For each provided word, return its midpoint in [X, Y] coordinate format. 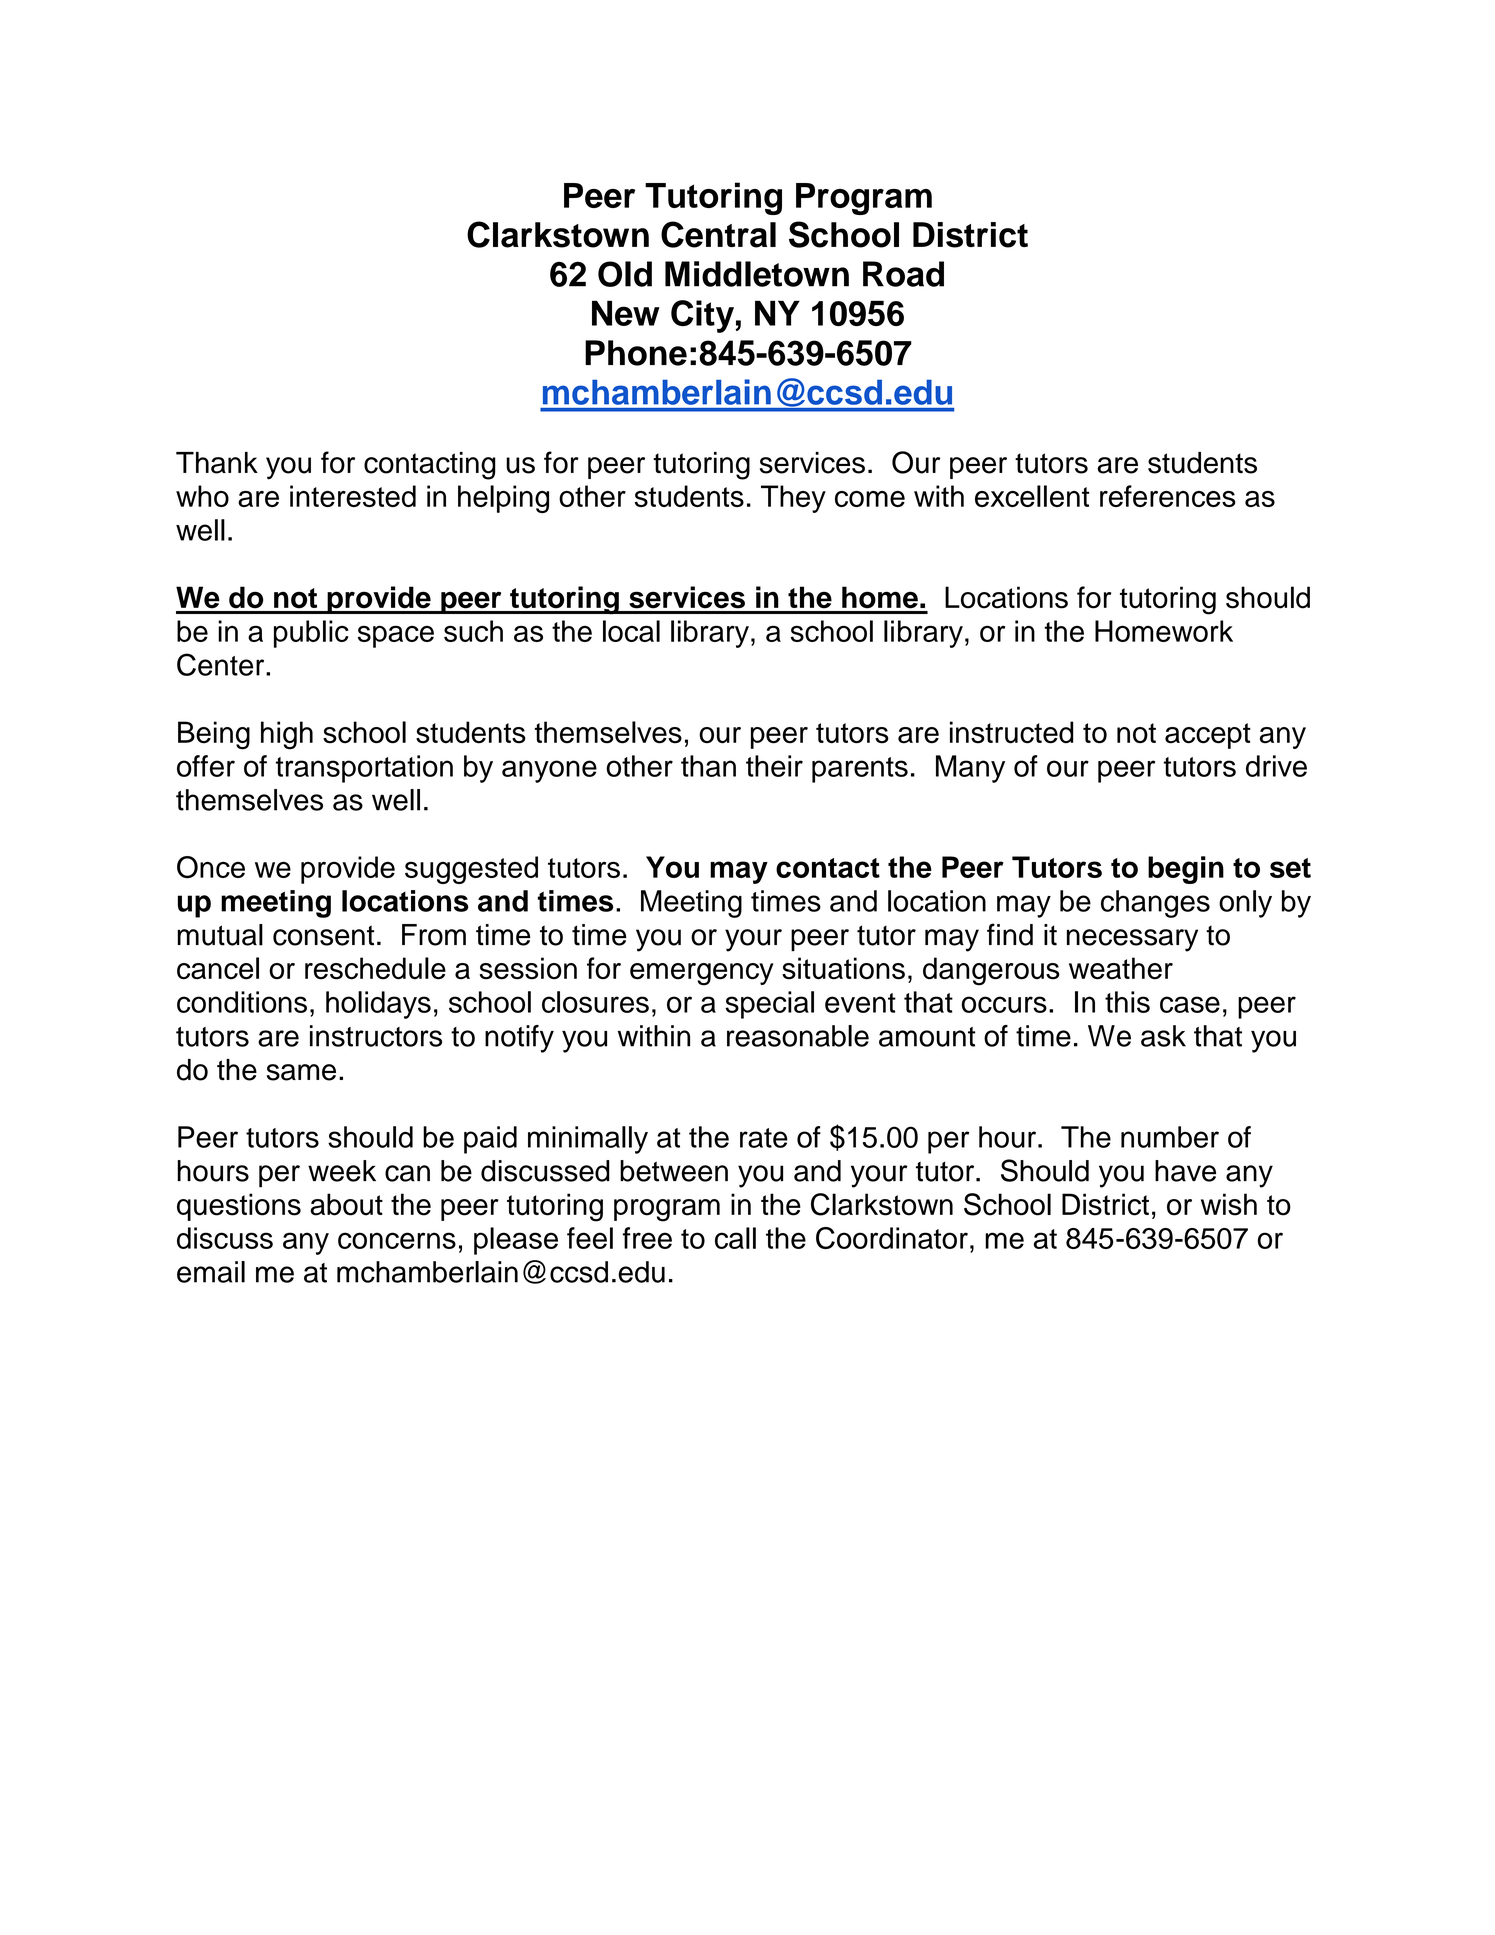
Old [625, 274]
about [346, 1204]
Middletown [757, 274]
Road [903, 274]
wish [1229, 1204]
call [735, 1238]
